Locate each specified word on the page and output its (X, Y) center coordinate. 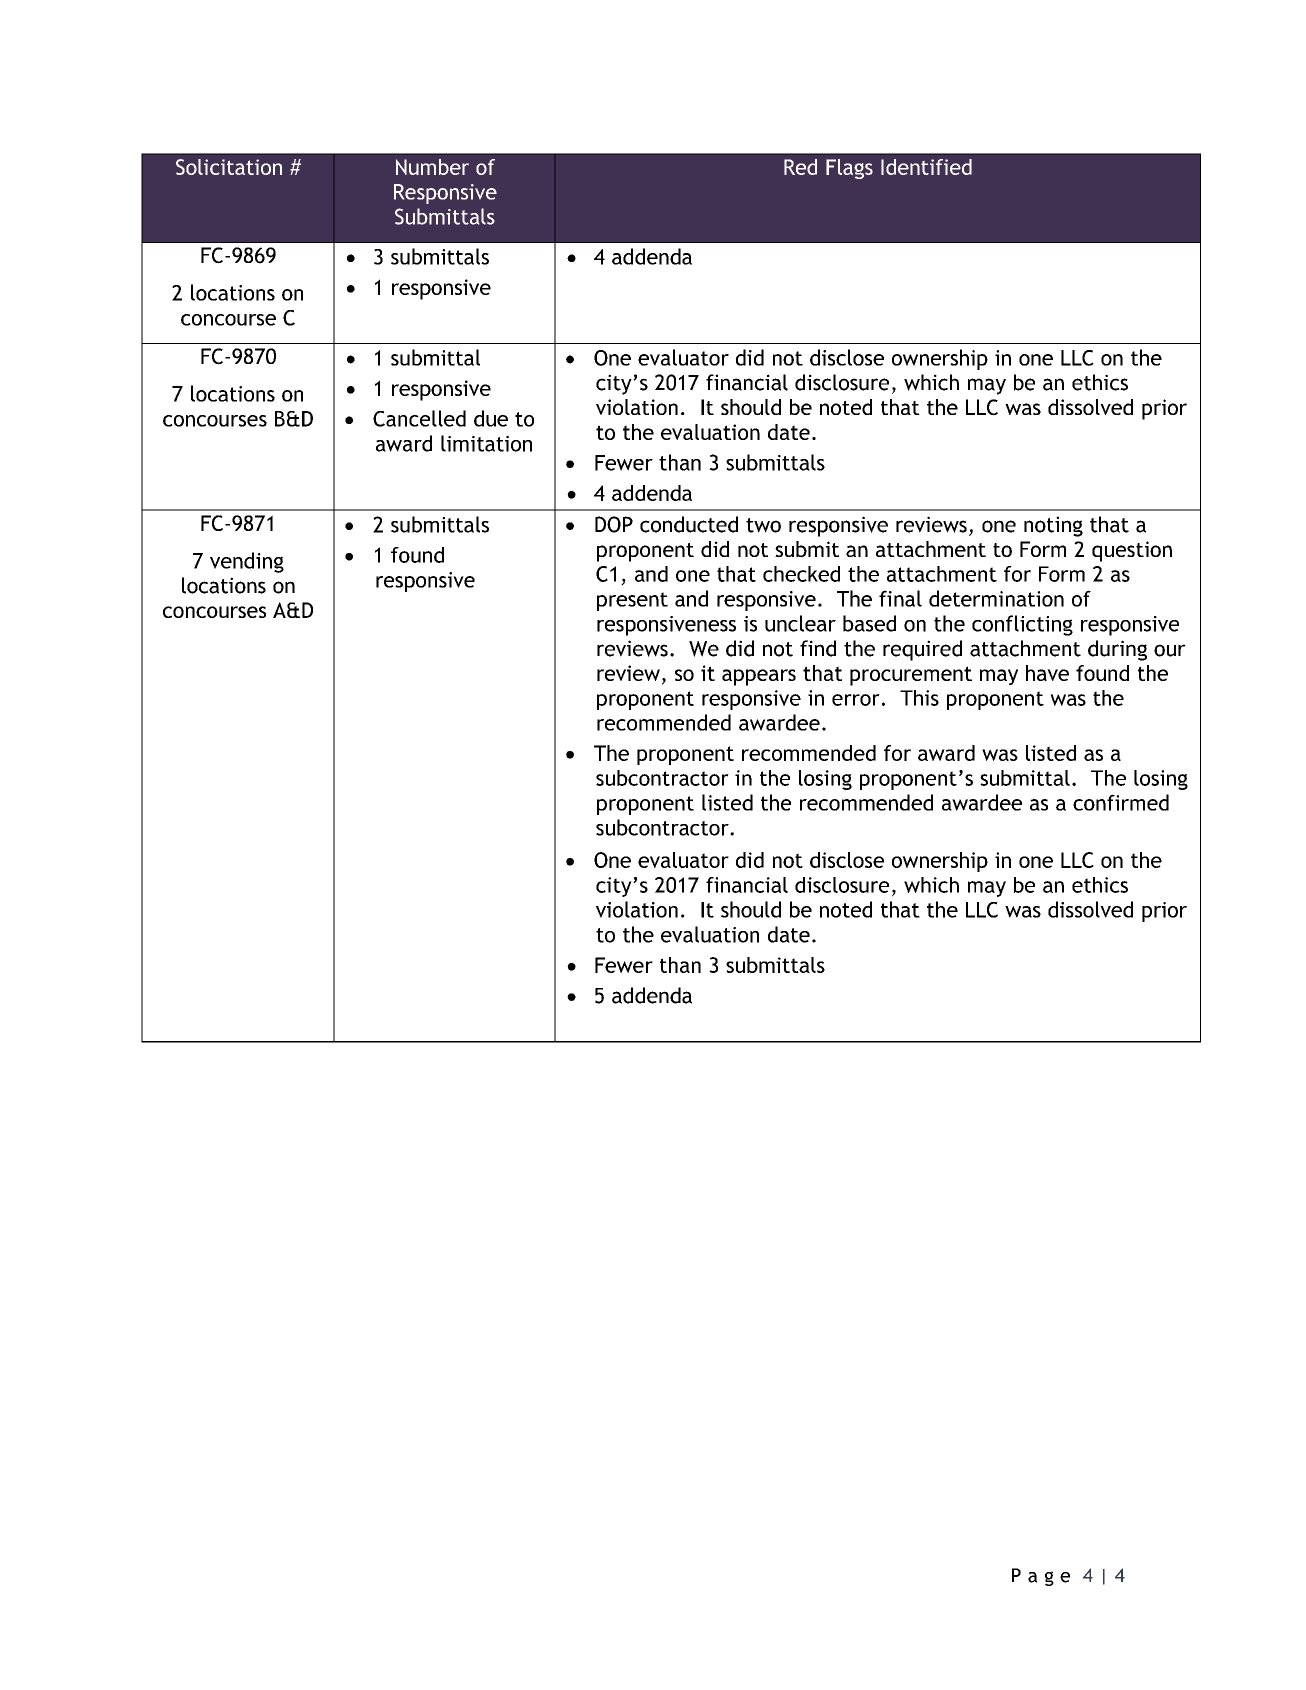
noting (1053, 526)
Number (432, 167)
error (856, 700)
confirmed (1121, 802)
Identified (926, 167)
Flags (849, 169)
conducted (689, 524)
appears (759, 677)
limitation (486, 443)
